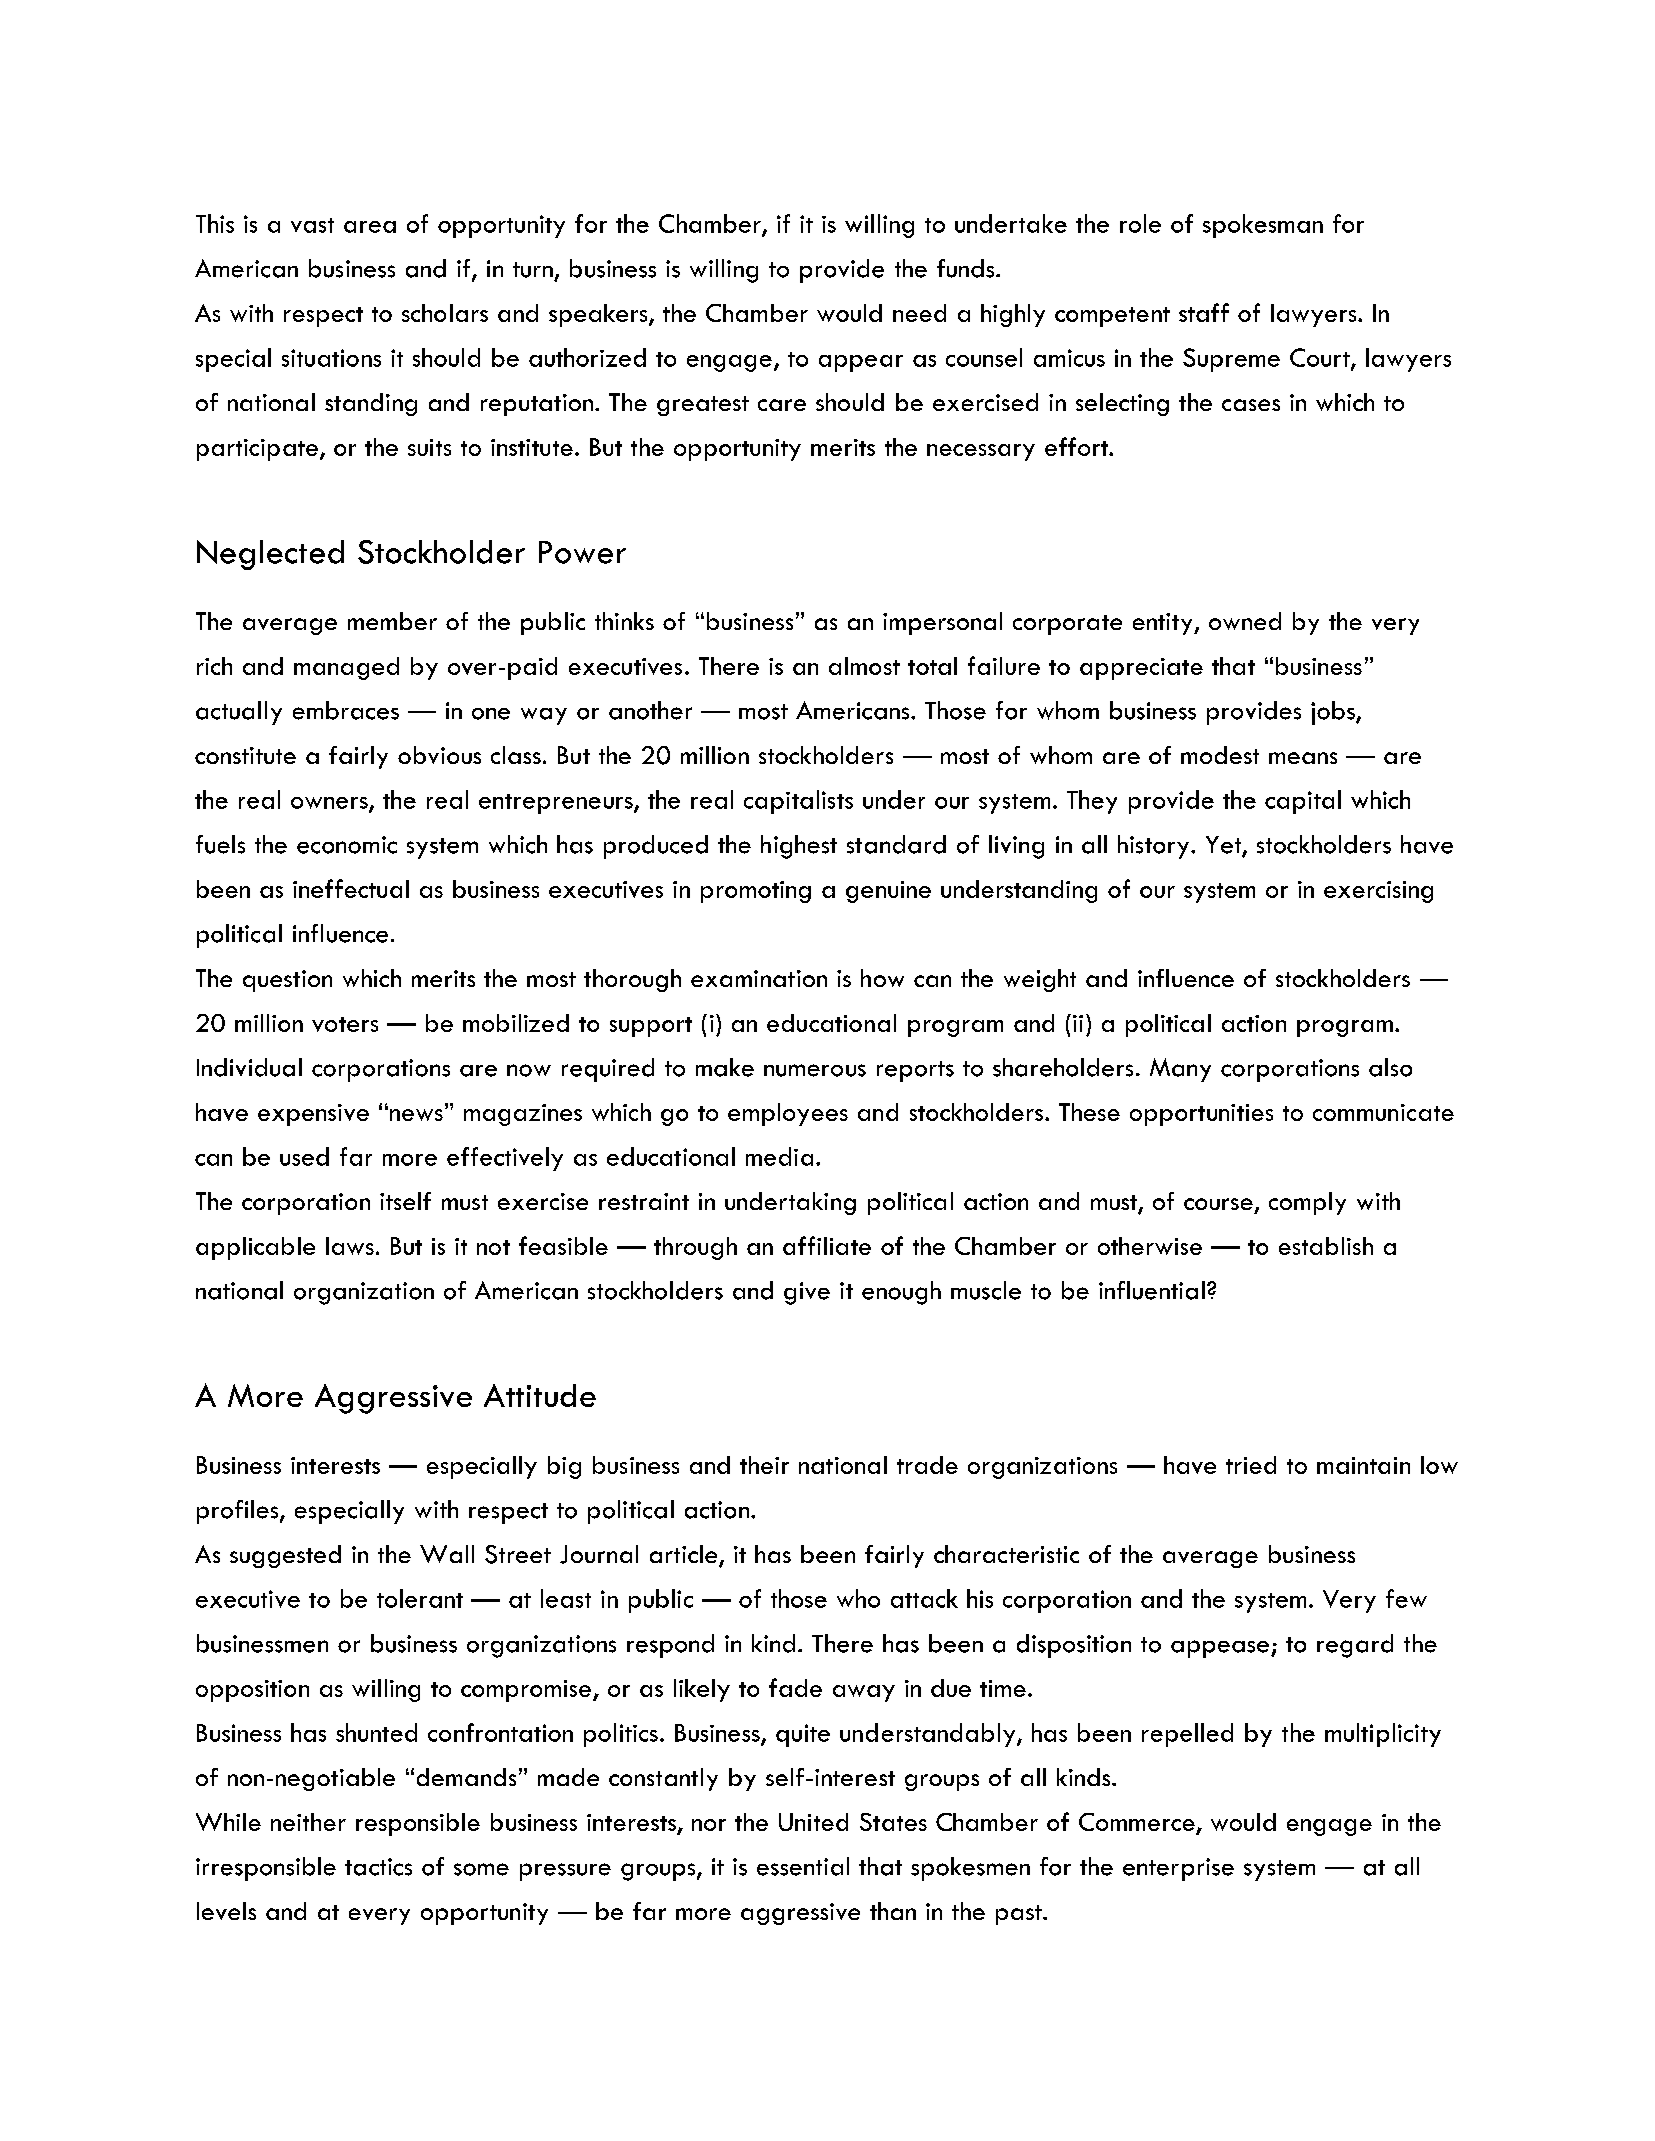  I want to click on also, so click(1390, 1067).
